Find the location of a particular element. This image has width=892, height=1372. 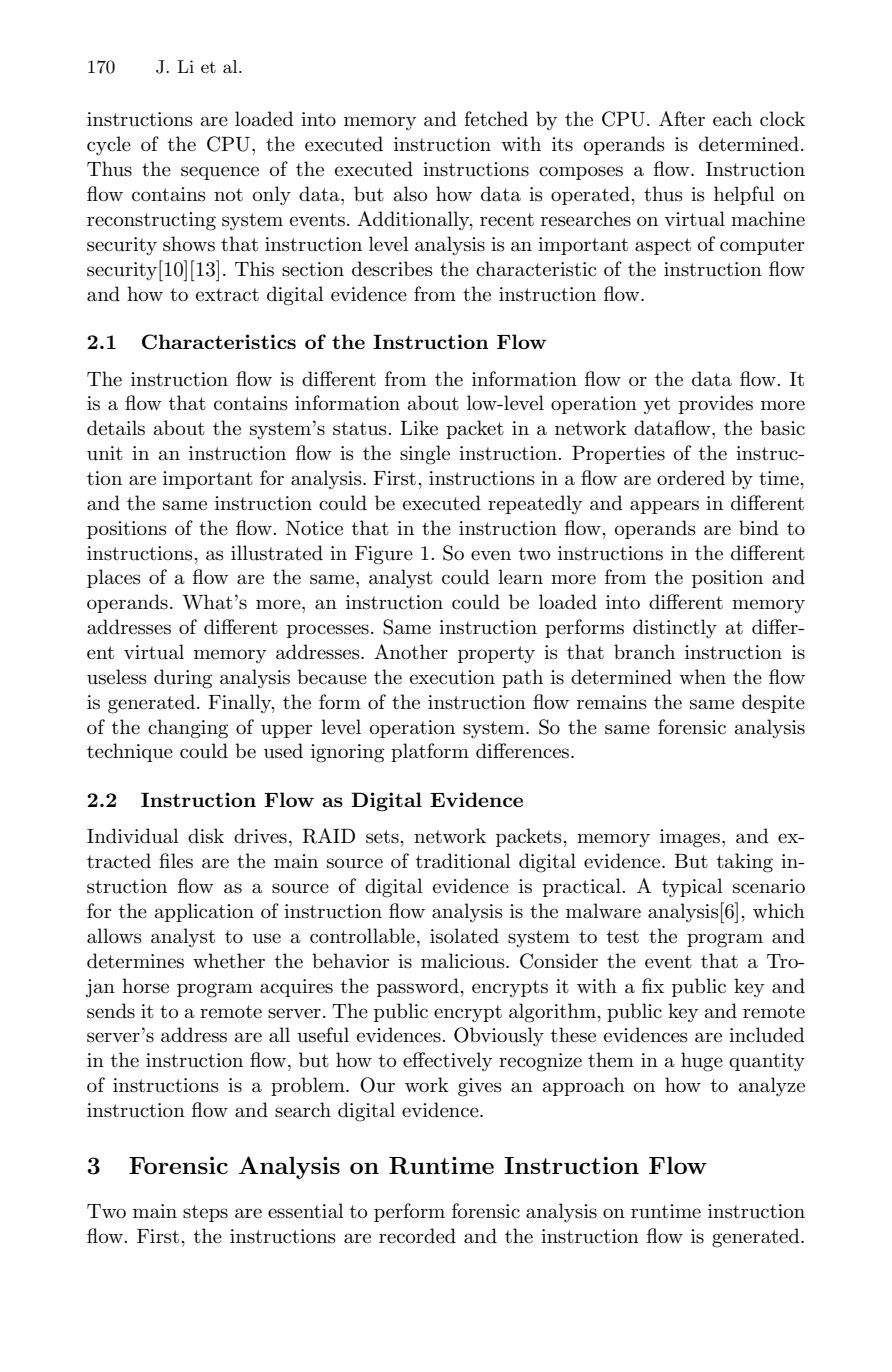

sequence is located at coordinates (220, 173).
